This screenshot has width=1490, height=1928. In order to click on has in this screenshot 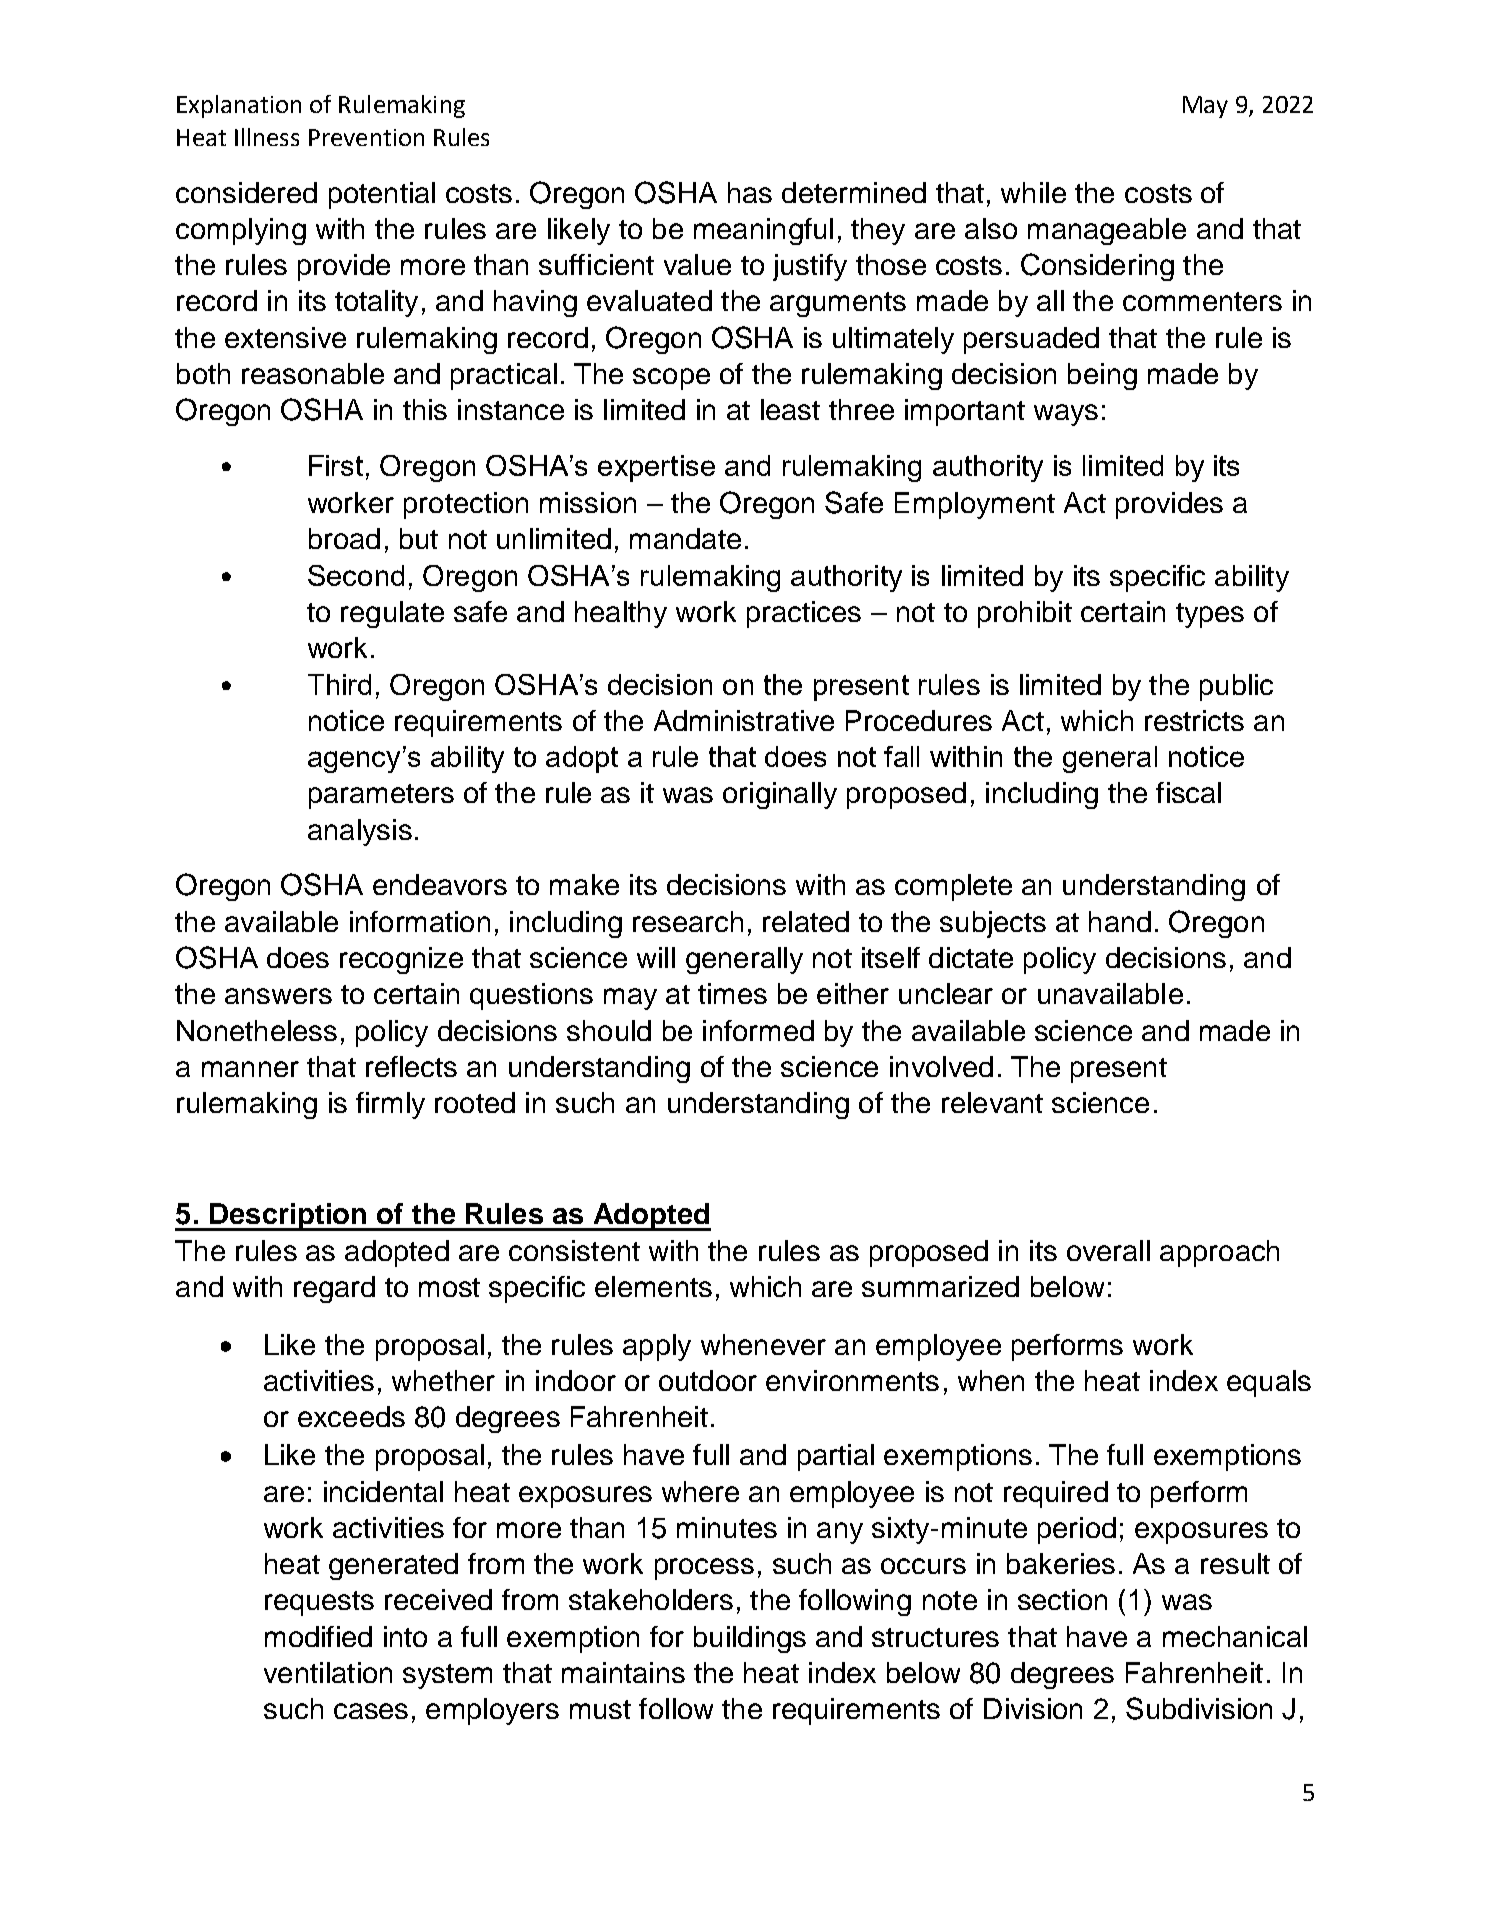, I will do `click(750, 192)`.
